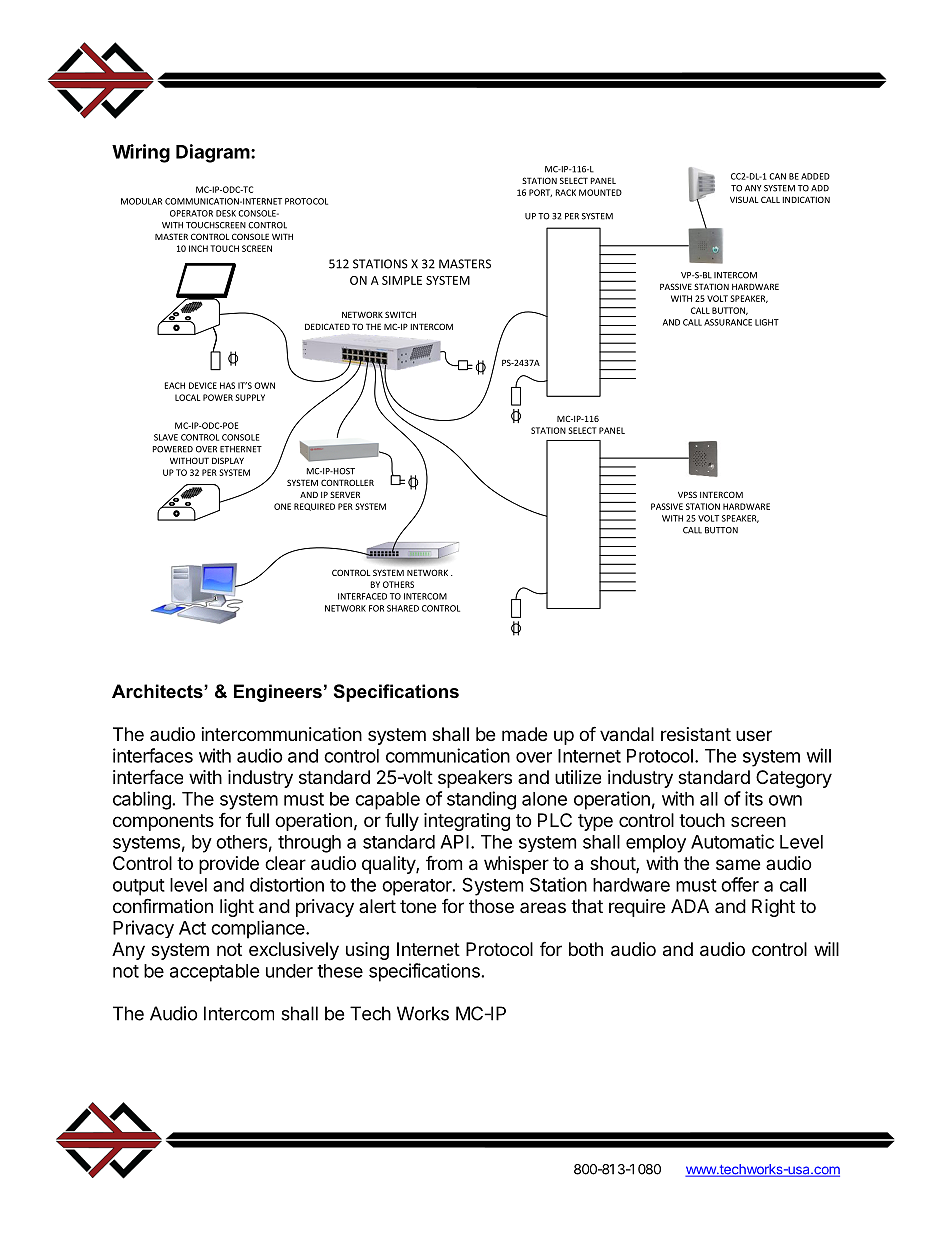 This image has height=1233, width=952. I want to click on Diagram, so click(213, 153).
